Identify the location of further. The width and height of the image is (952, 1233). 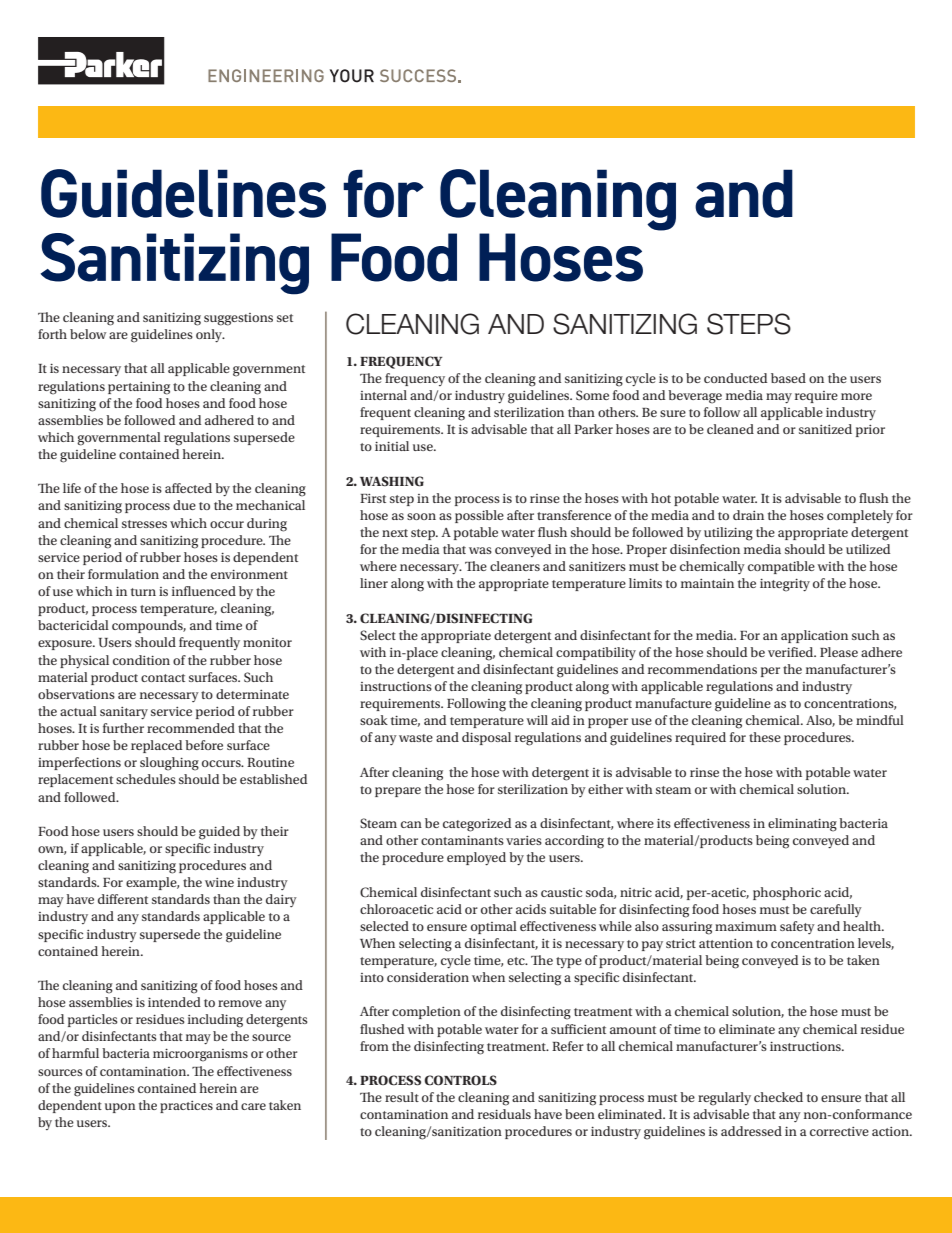
(123, 728).
